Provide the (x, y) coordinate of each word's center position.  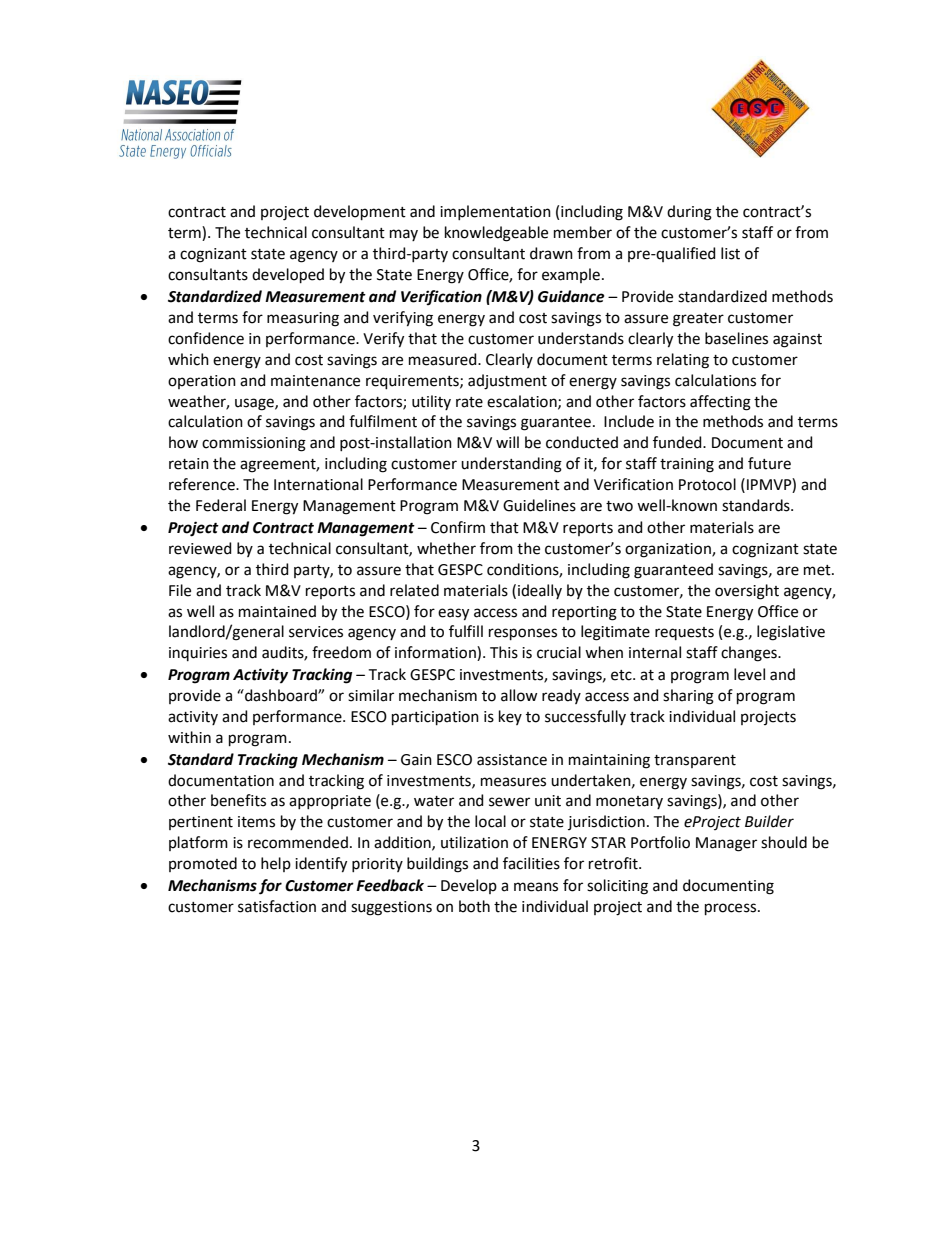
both (474, 906)
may (404, 235)
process (732, 909)
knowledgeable (496, 234)
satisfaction (277, 906)
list (730, 253)
